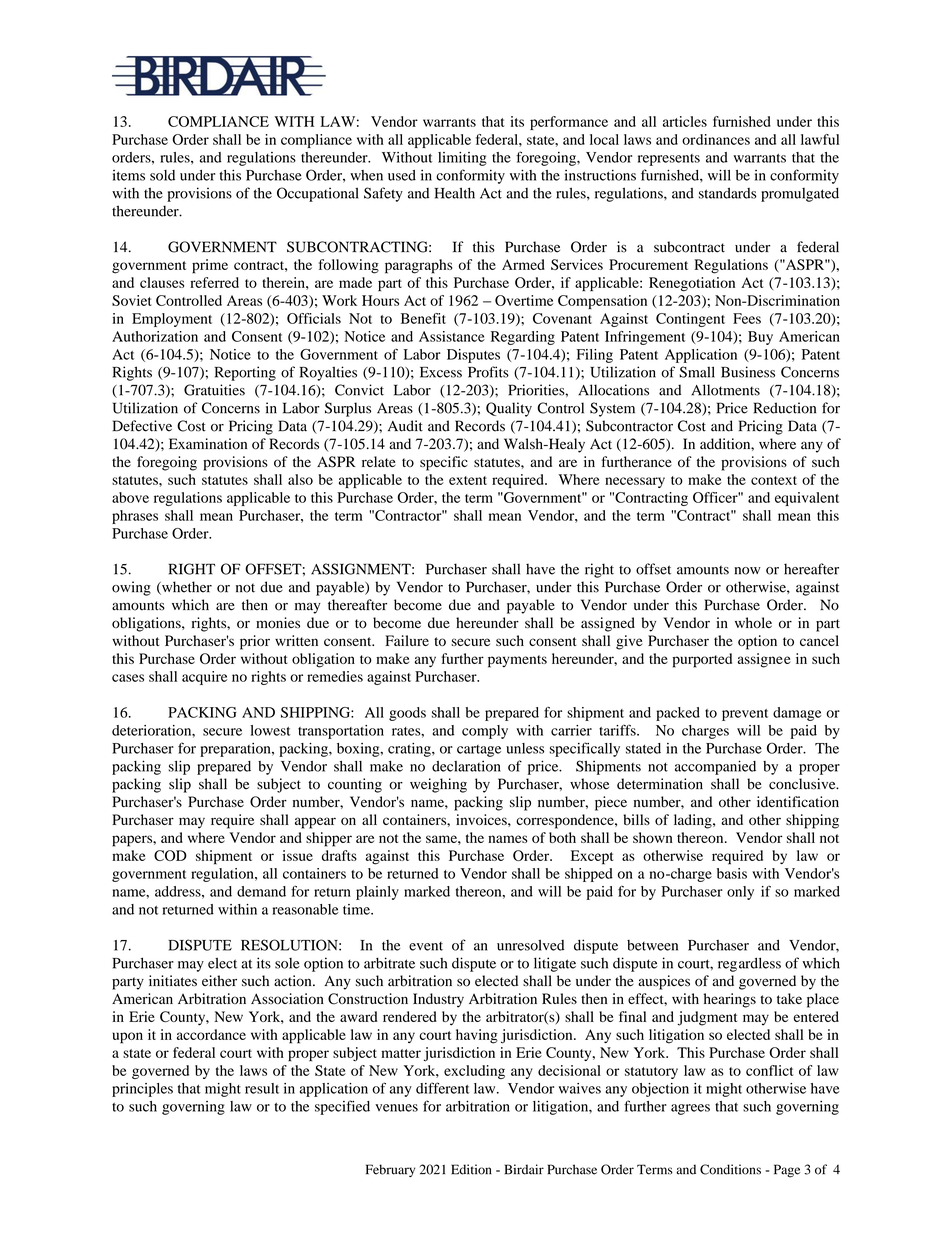 The width and height of the screenshot is (952, 1233). Describe the element at coordinates (740, 893) in the screenshot. I see `only` at that location.
